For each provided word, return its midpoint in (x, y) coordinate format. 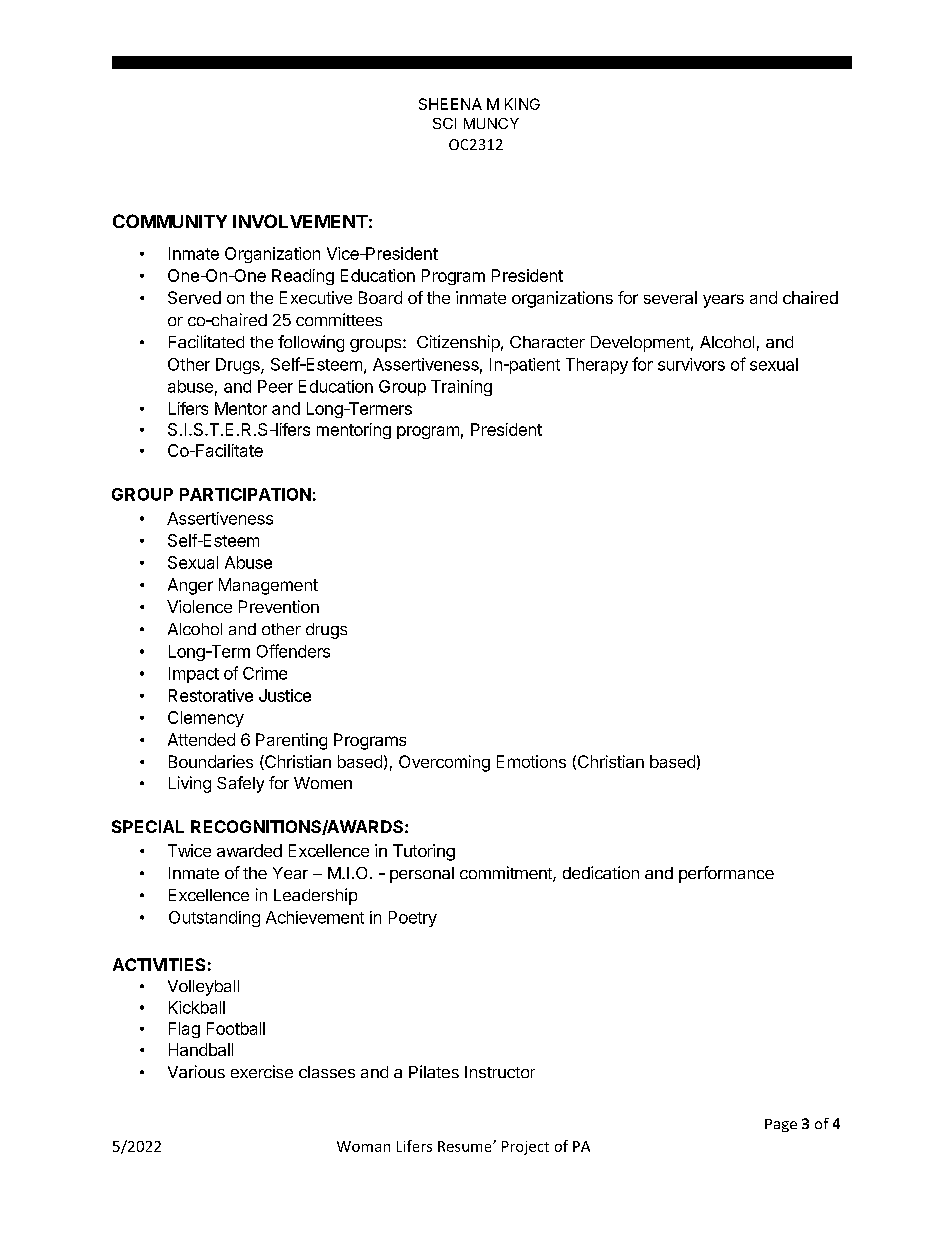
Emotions (531, 761)
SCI (444, 123)
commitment (507, 874)
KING (522, 104)
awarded (249, 850)
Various (196, 1071)
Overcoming (444, 763)
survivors (691, 364)
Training (461, 388)
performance (726, 874)
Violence (199, 606)
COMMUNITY (170, 221)
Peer (275, 386)
